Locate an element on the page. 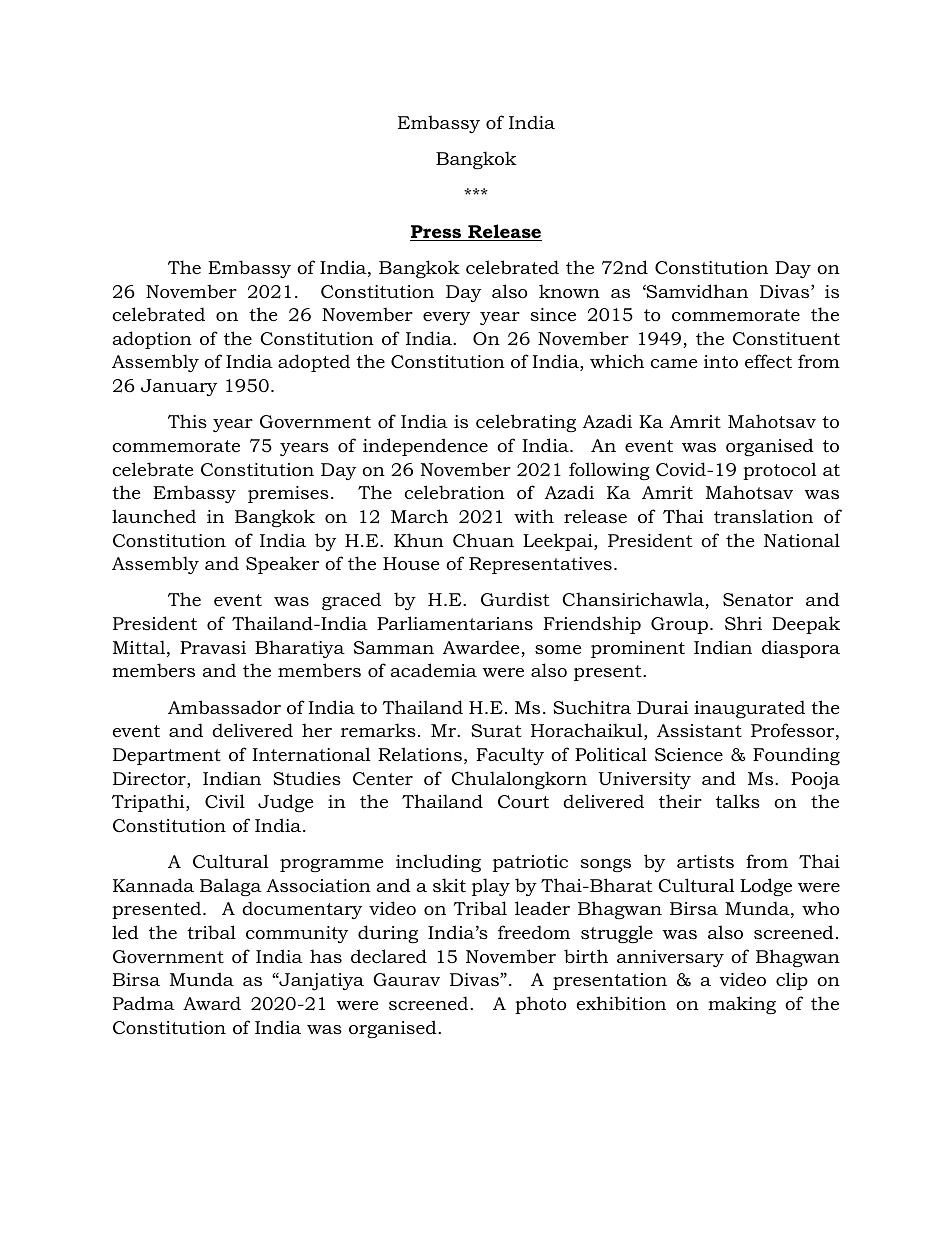  Gaurav is located at coordinates (406, 979).
